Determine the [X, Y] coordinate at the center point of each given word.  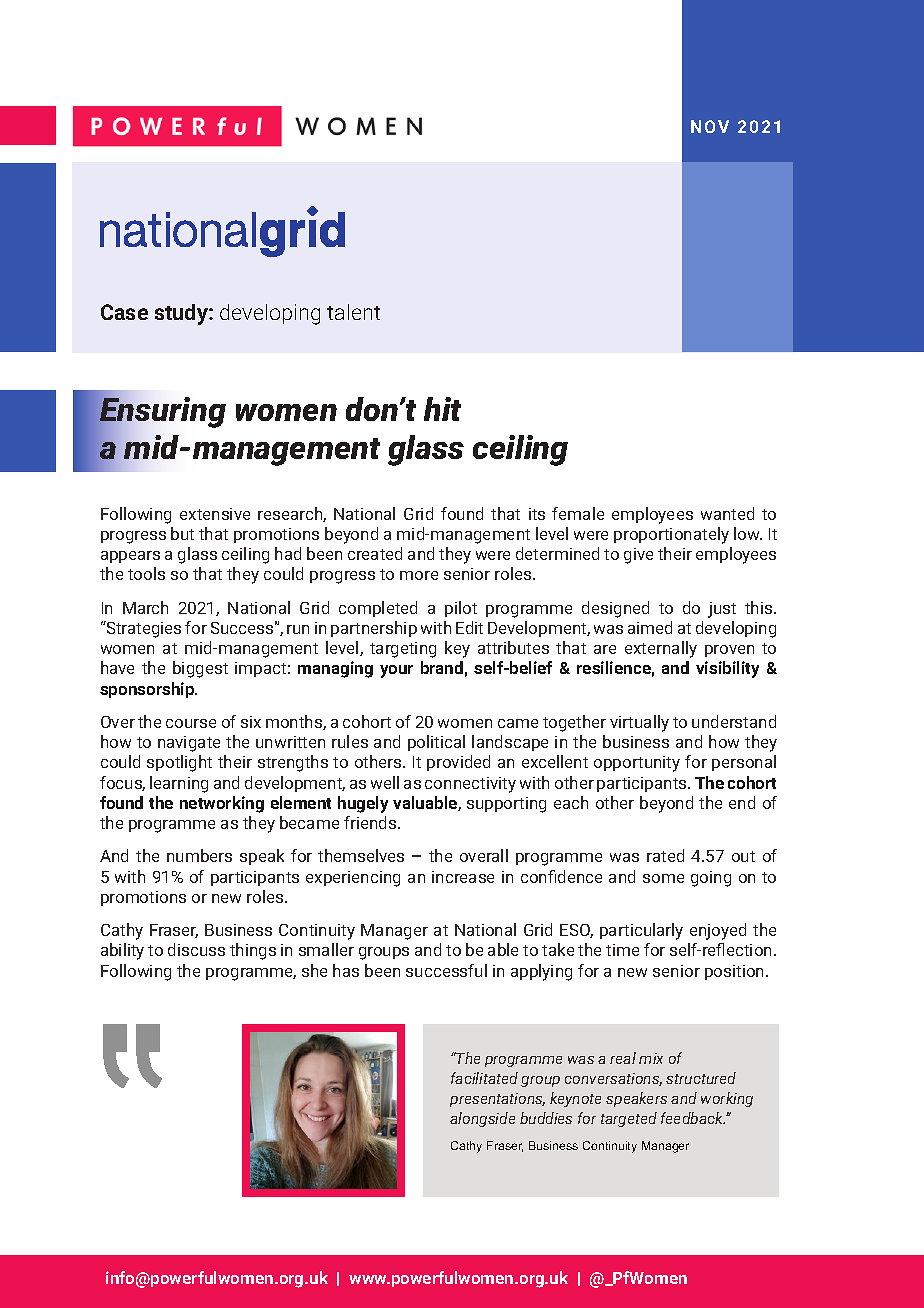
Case [124, 312]
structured [701, 1078]
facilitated [484, 1078]
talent [353, 312]
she [314, 970]
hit [442, 409]
